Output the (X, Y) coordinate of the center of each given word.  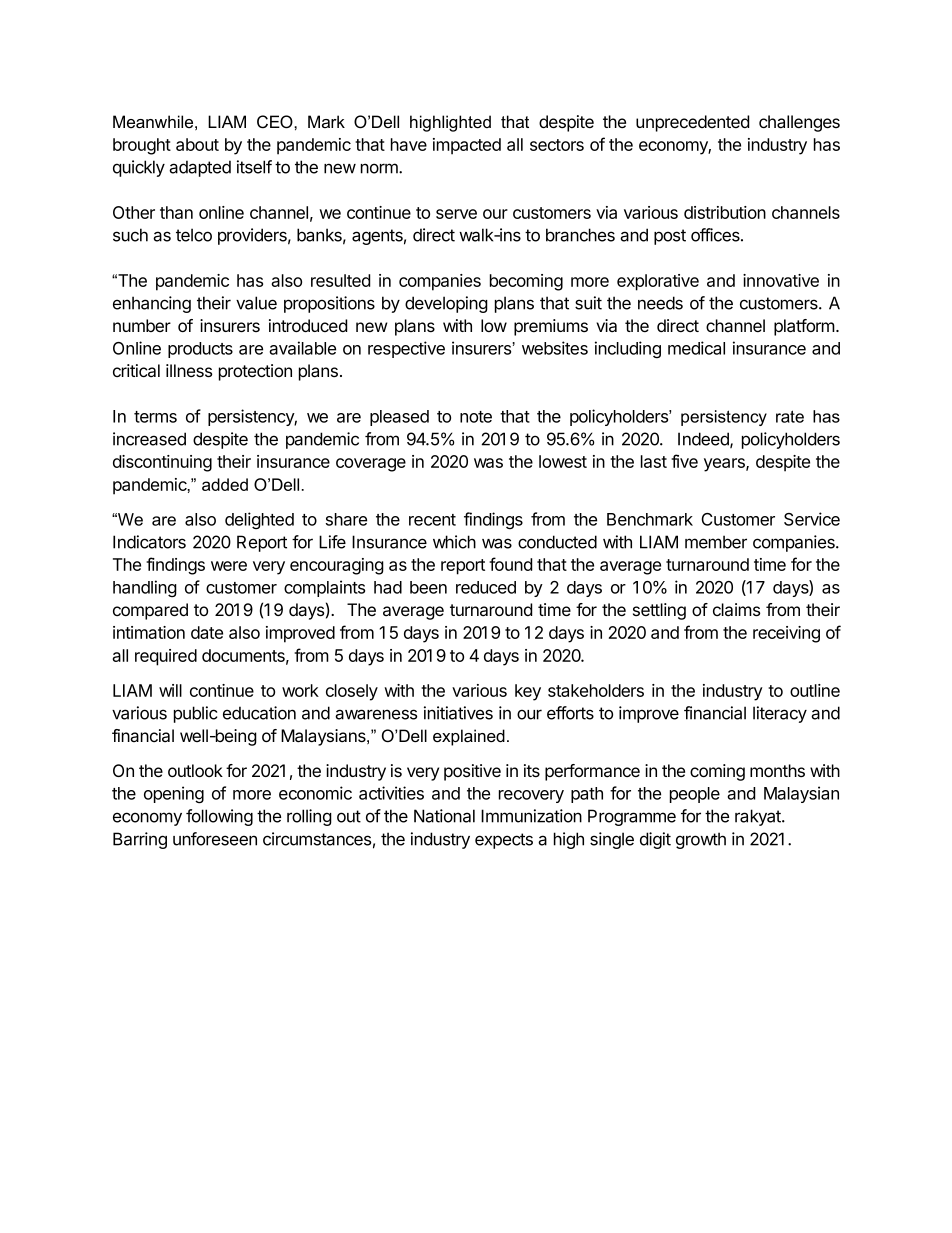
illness (189, 370)
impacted (467, 146)
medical (696, 348)
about (197, 144)
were (229, 566)
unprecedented (692, 123)
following (219, 817)
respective (406, 349)
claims (736, 610)
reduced (486, 587)
